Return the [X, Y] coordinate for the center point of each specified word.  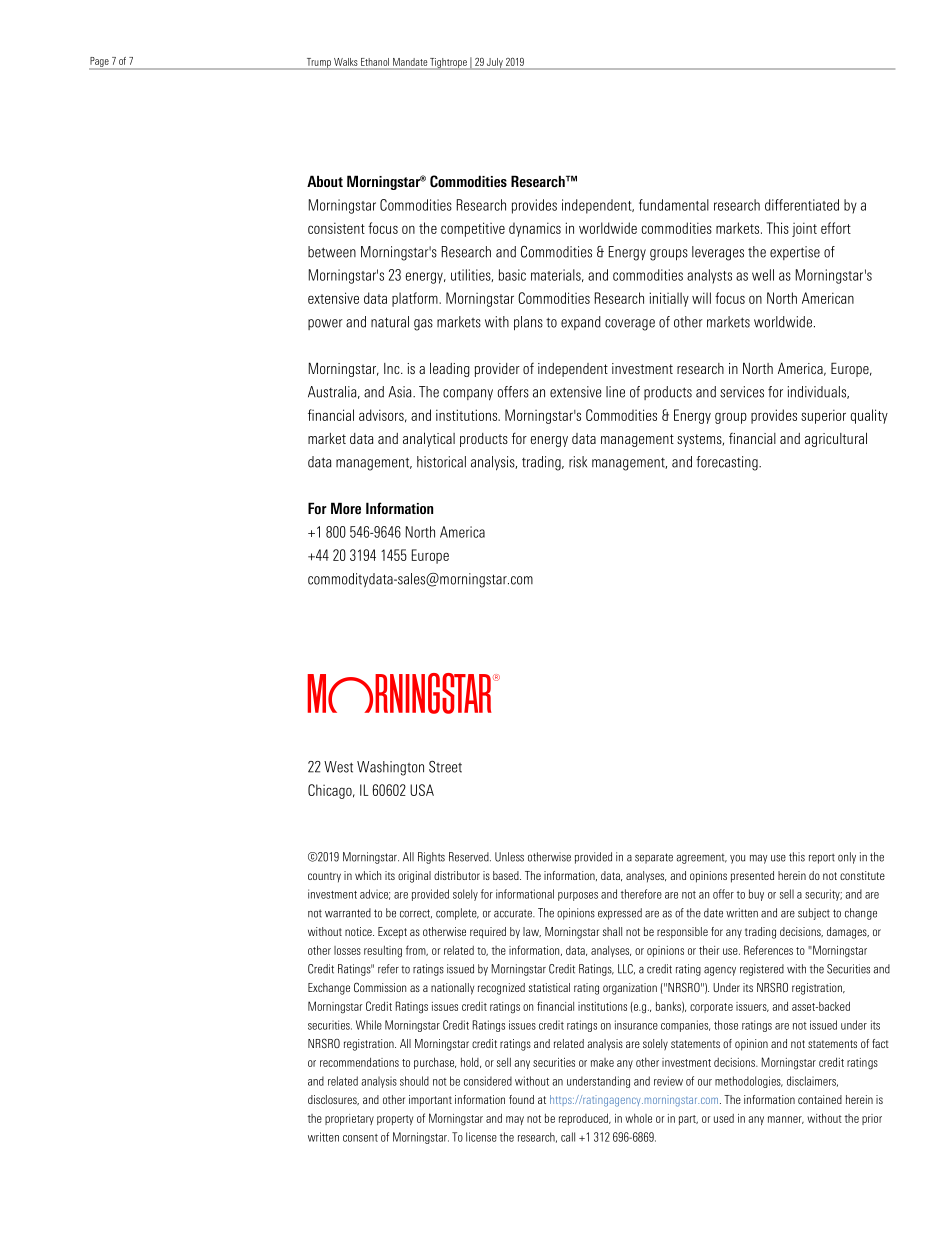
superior [823, 416]
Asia [401, 392]
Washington [390, 768]
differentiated [802, 205]
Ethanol [375, 62]
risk [578, 462]
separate [654, 858]
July [495, 64]
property [395, 1120]
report [822, 858]
